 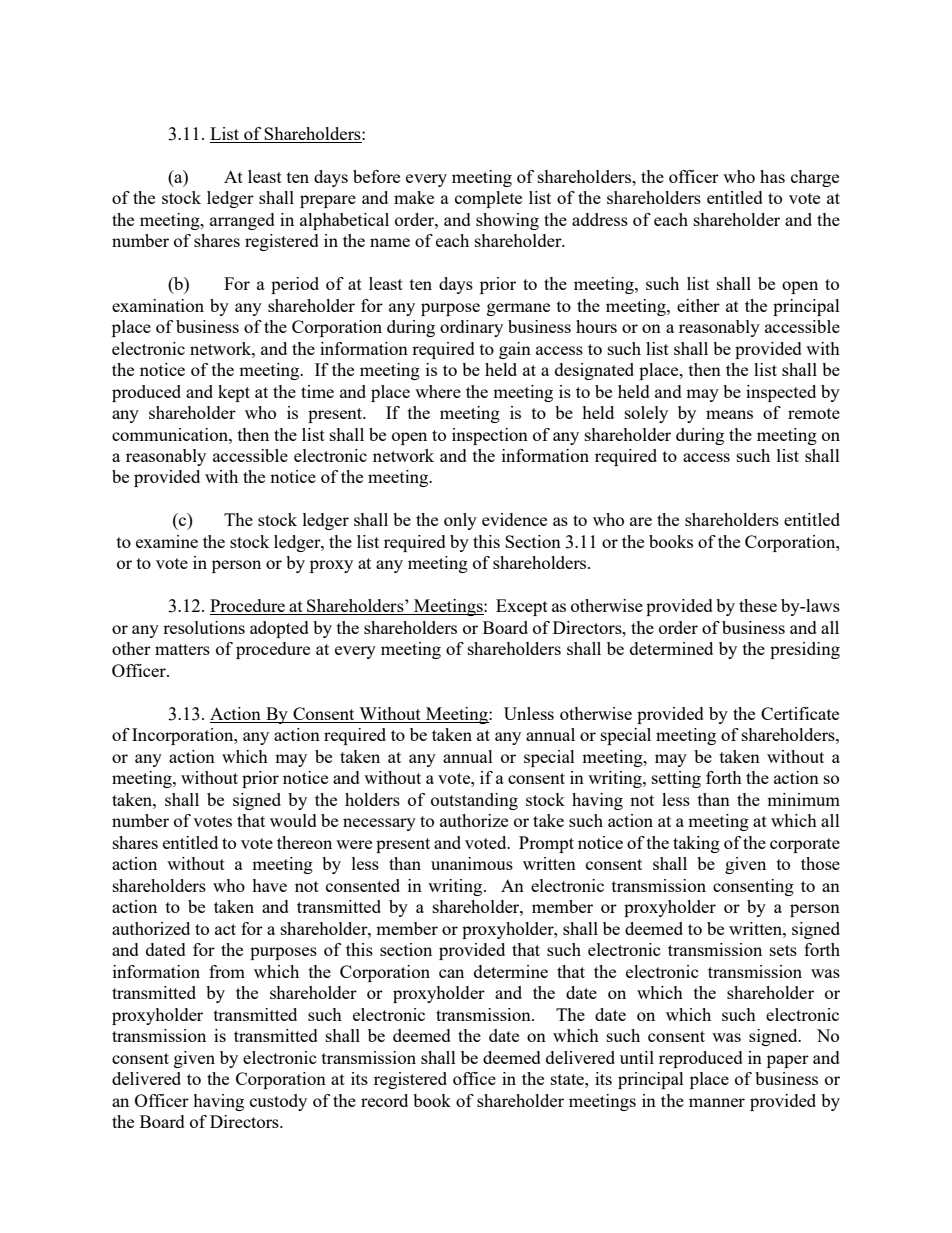 What do you see at coordinates (269, 885) in the screenshot?
I see `have` at bounding box center [269, 885].
